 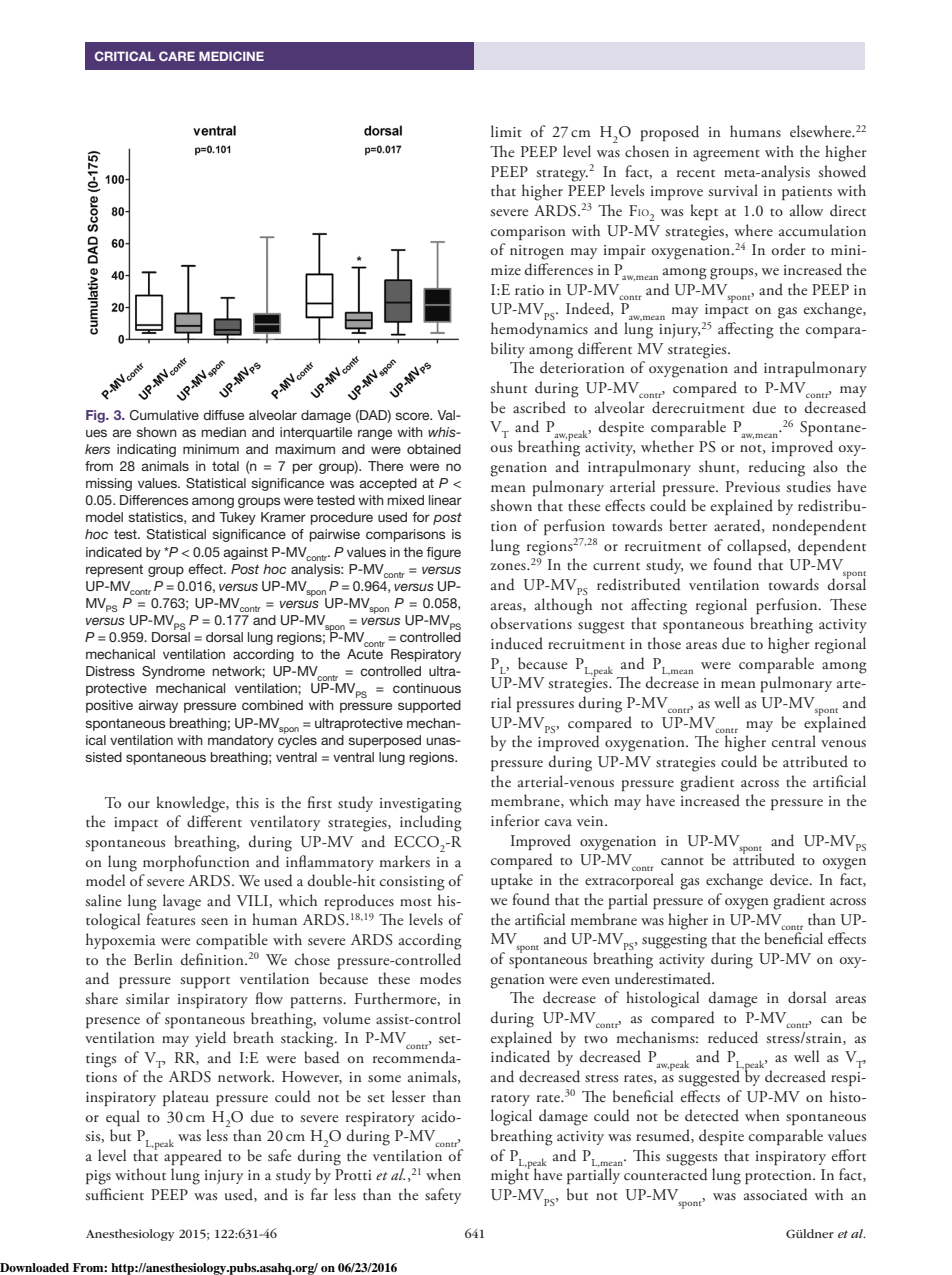 I want to click on figure, so click(x=443, y=553).
